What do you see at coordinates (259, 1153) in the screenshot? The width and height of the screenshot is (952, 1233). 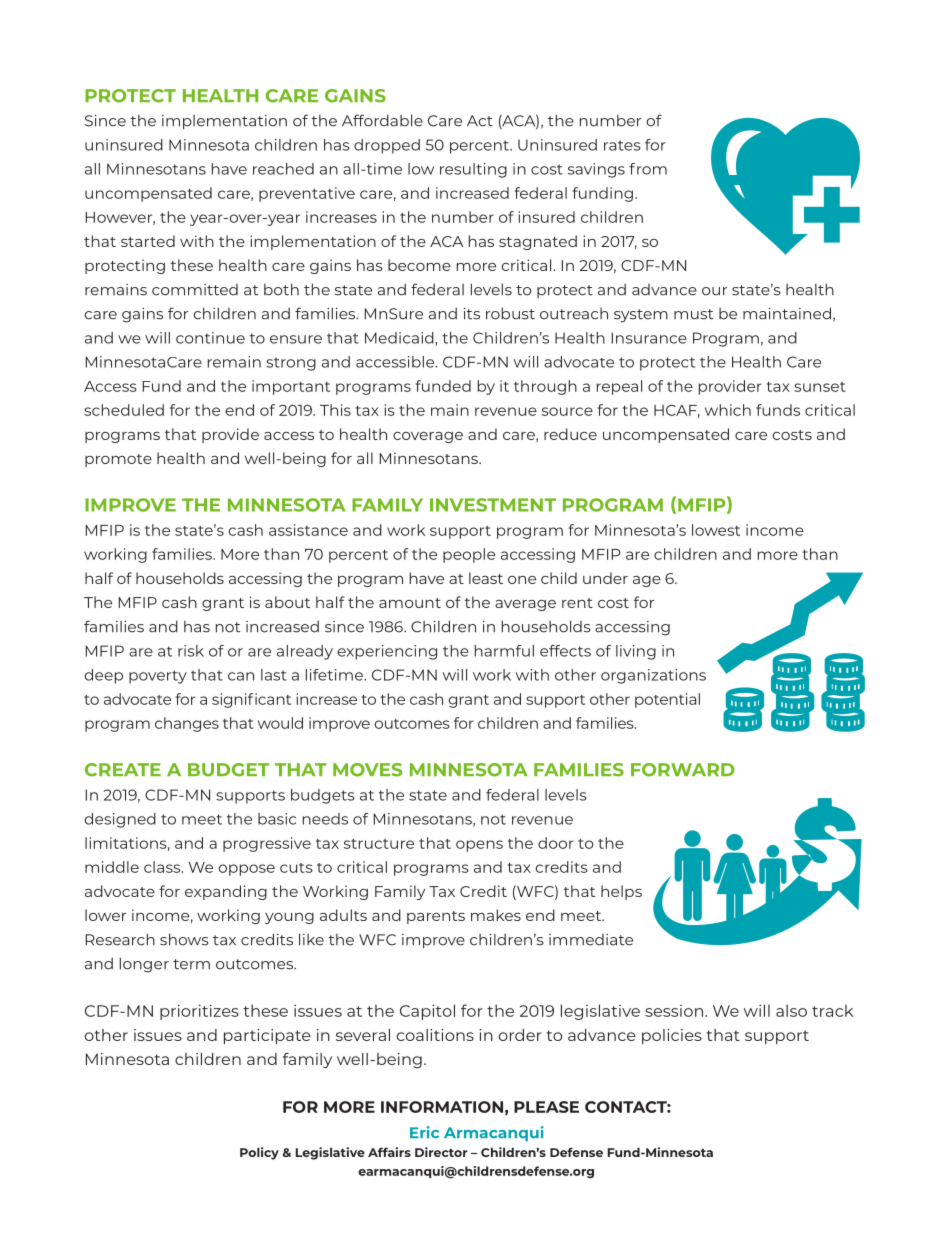 I see `Policy` at bounding box center [259, 1153].
